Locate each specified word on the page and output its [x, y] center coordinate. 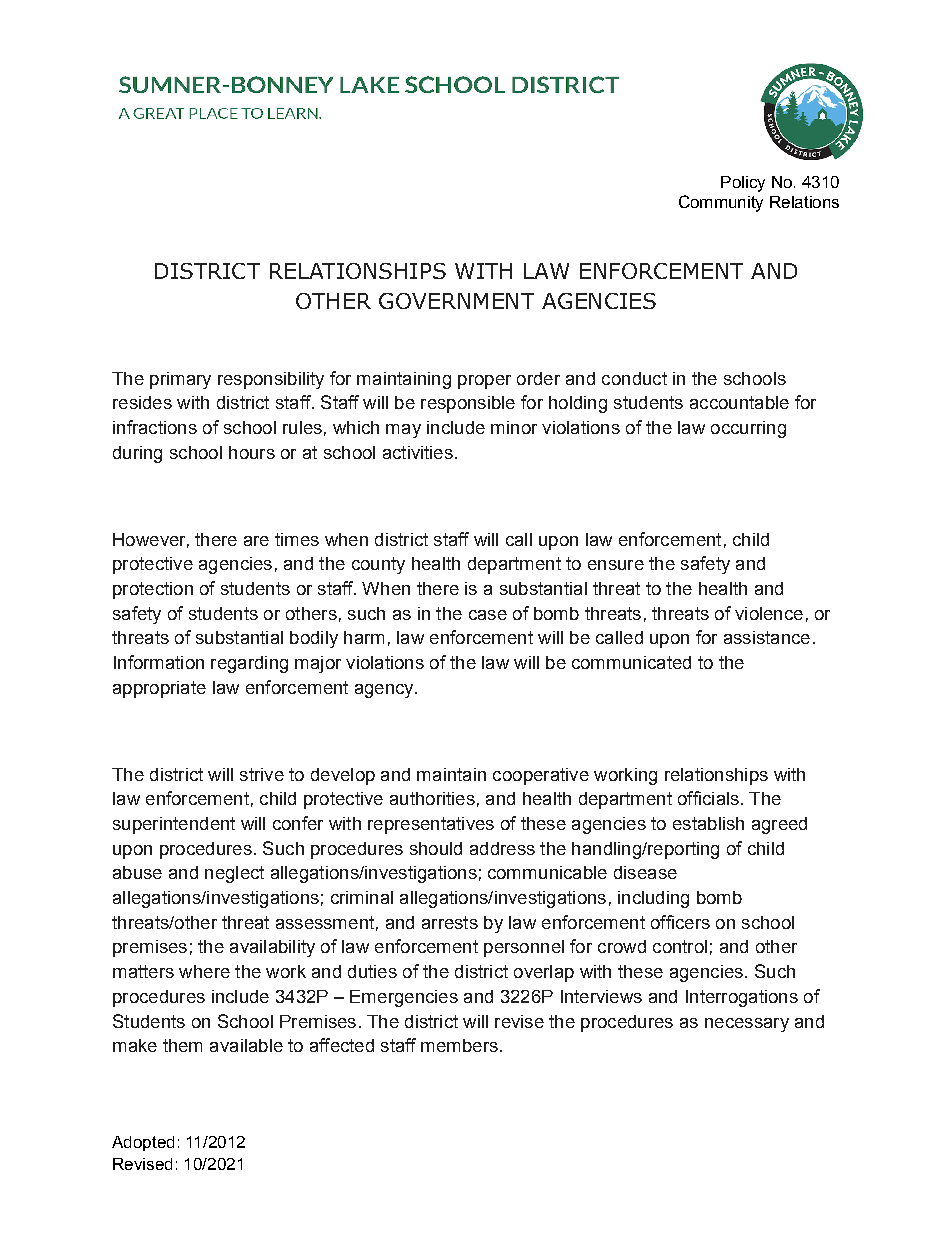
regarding [249, 664]
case [488, 615]
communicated [631, 662]
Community [721, 203]
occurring [748, 429]
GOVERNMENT [456, 301]
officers [680, 922]
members [459, 1045]
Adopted [143, 1143]
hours [252, 452]
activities [418, 452]
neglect [234, 874]
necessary [747, 1025]
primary [180, 380]
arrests [450, 922]
